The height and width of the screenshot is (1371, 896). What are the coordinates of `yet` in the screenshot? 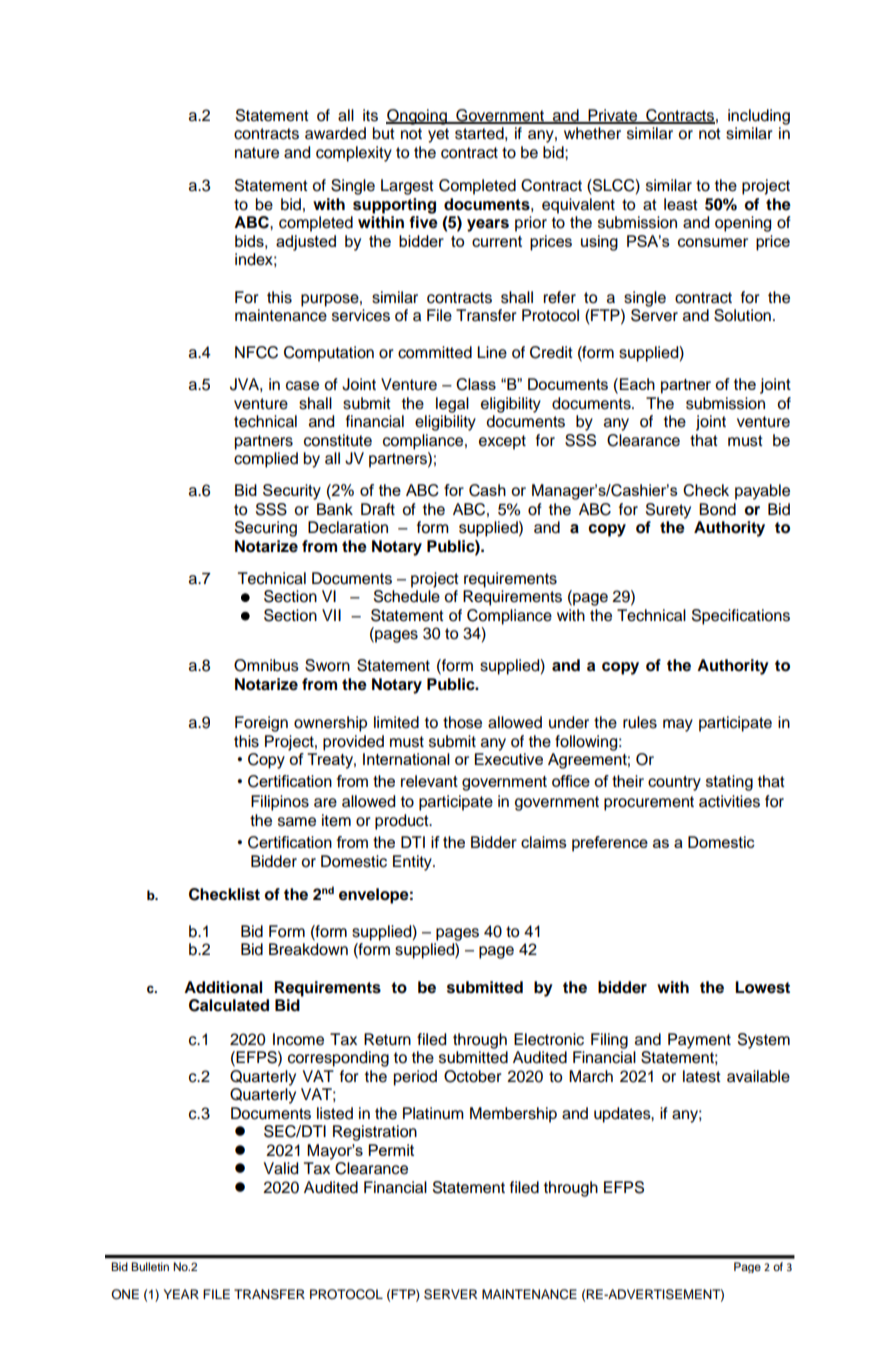 It's located at (438, 135).
